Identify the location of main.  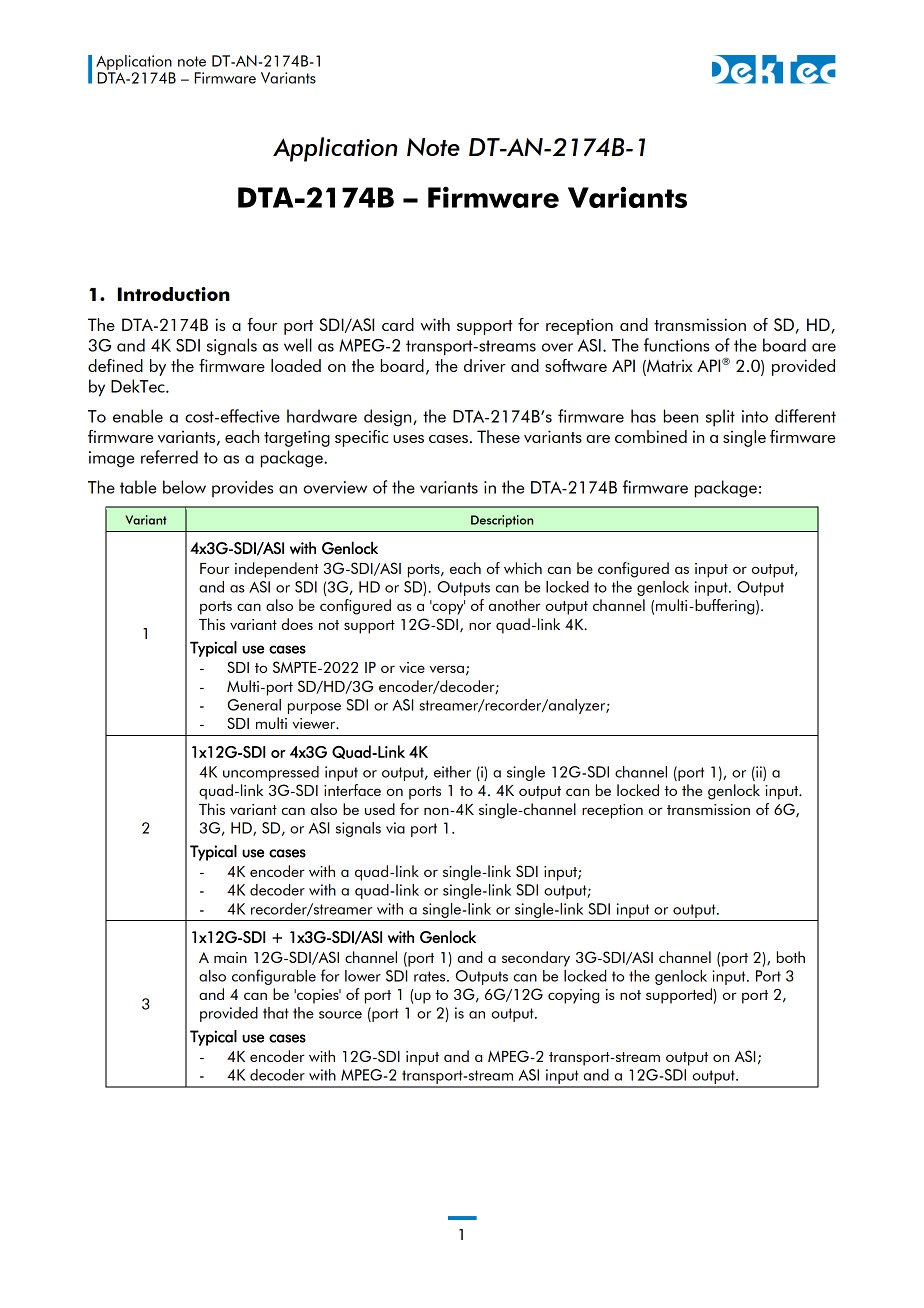
(230, 957).
